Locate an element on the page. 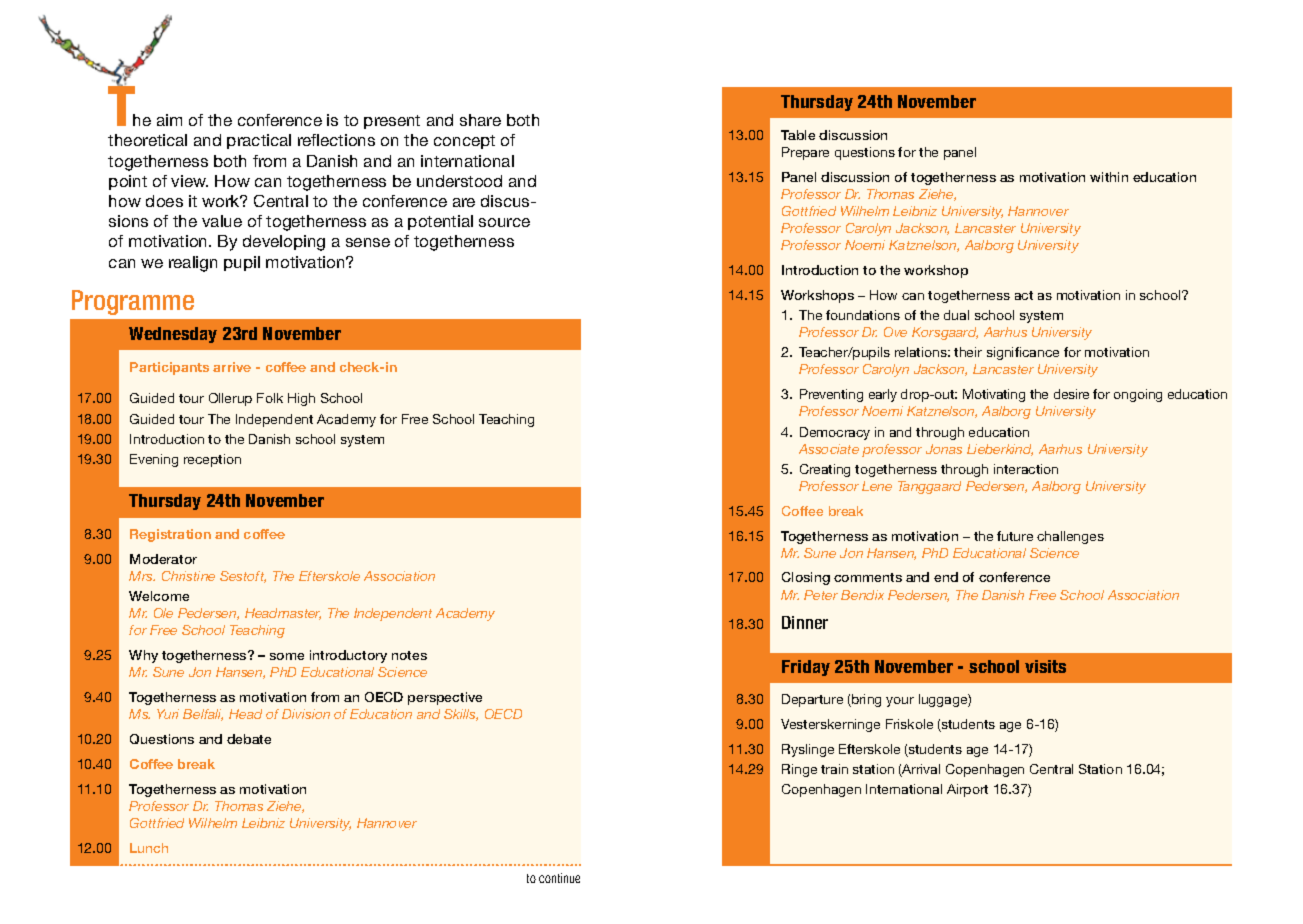  Lunch is located at coordinates (149, 848).
